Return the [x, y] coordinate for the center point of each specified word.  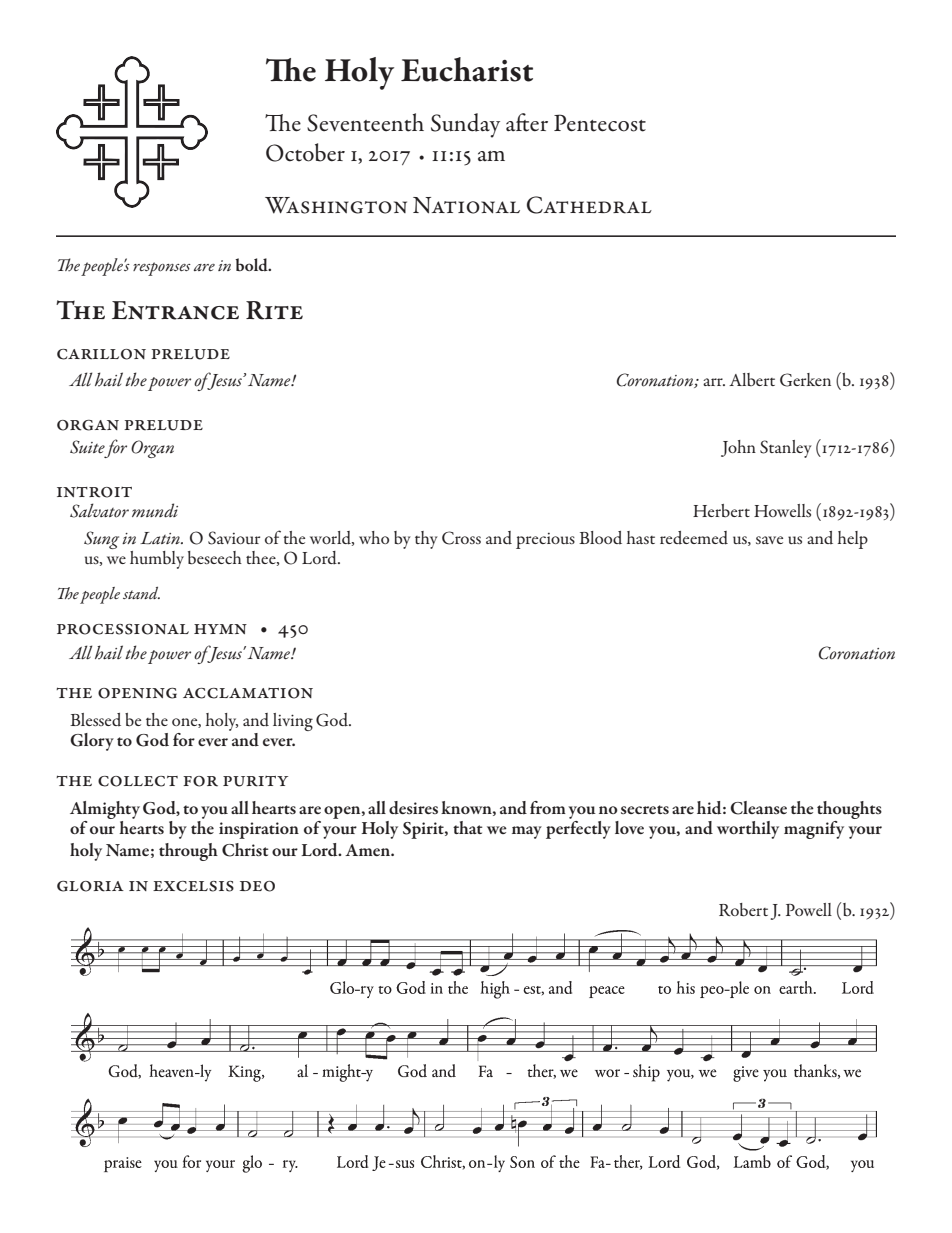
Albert [752, 379]
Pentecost [600, 123]
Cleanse [758, 808]
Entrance [175, 310]
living [293, 722]
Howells [782, 510]
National [466, 205]
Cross [461, 538]
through [188, 852]
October [305, 152]
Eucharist [467, 69]
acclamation [248, 693]
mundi [155, 510]
